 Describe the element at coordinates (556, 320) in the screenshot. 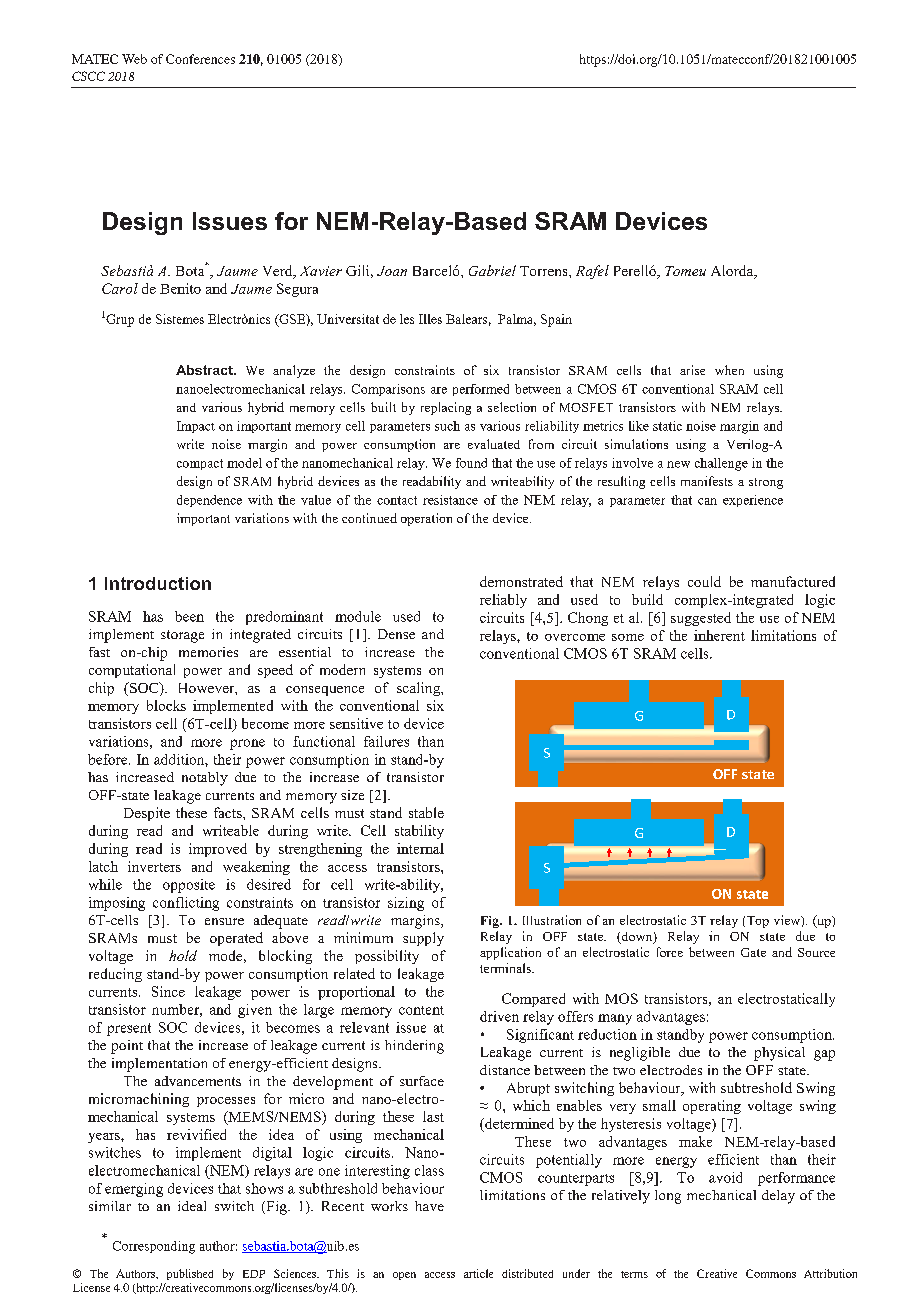

I see `Spain` at that location.
